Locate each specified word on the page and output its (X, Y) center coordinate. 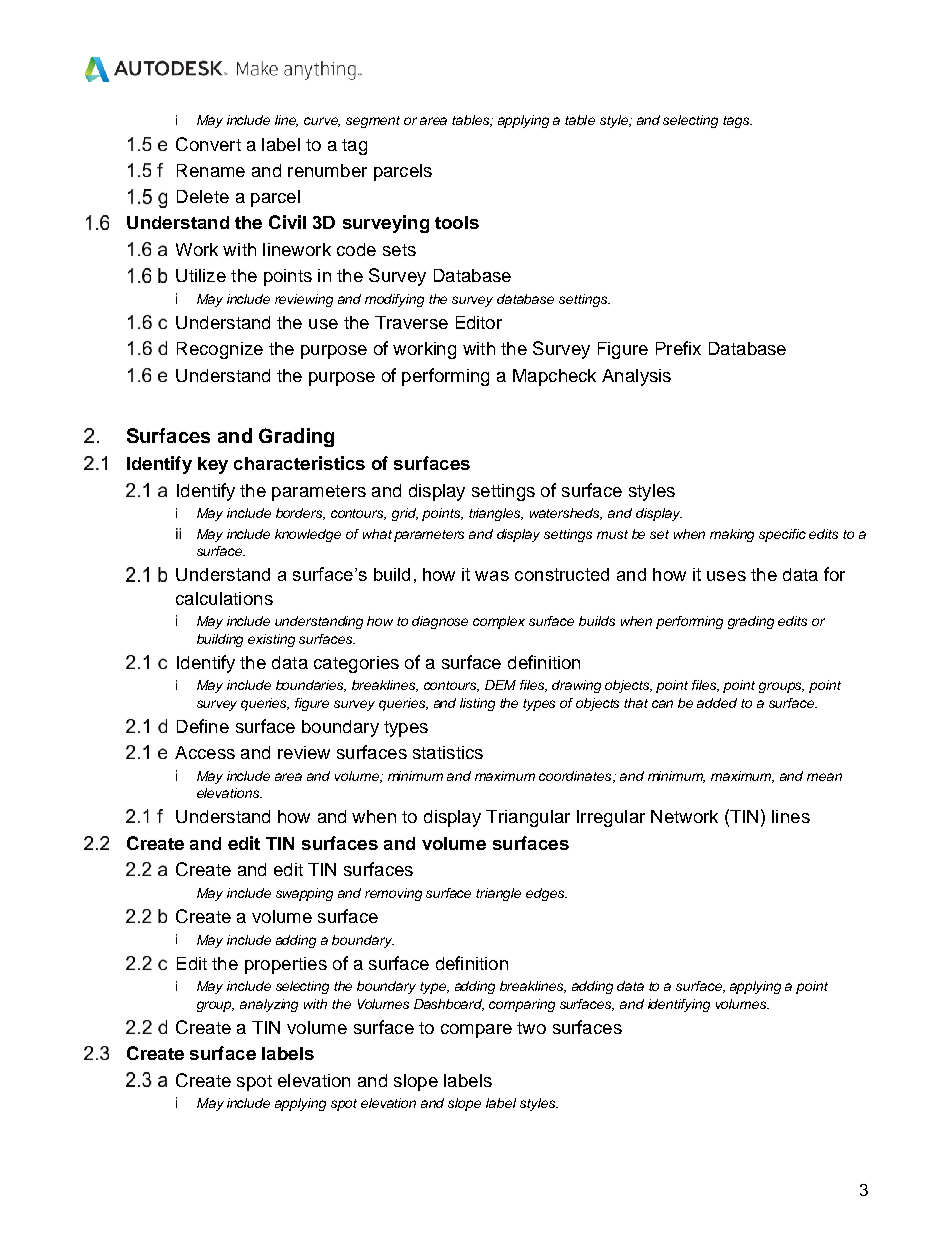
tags (737, 122)
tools (457, 222)
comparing (522, 1005)
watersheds (566, 514)
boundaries (311, 686)
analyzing (269, 1005)
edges (546, 894)
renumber (327, 170)
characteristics (299, 463)
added (717, 703)
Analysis (636, 377)
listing (477, 704)
